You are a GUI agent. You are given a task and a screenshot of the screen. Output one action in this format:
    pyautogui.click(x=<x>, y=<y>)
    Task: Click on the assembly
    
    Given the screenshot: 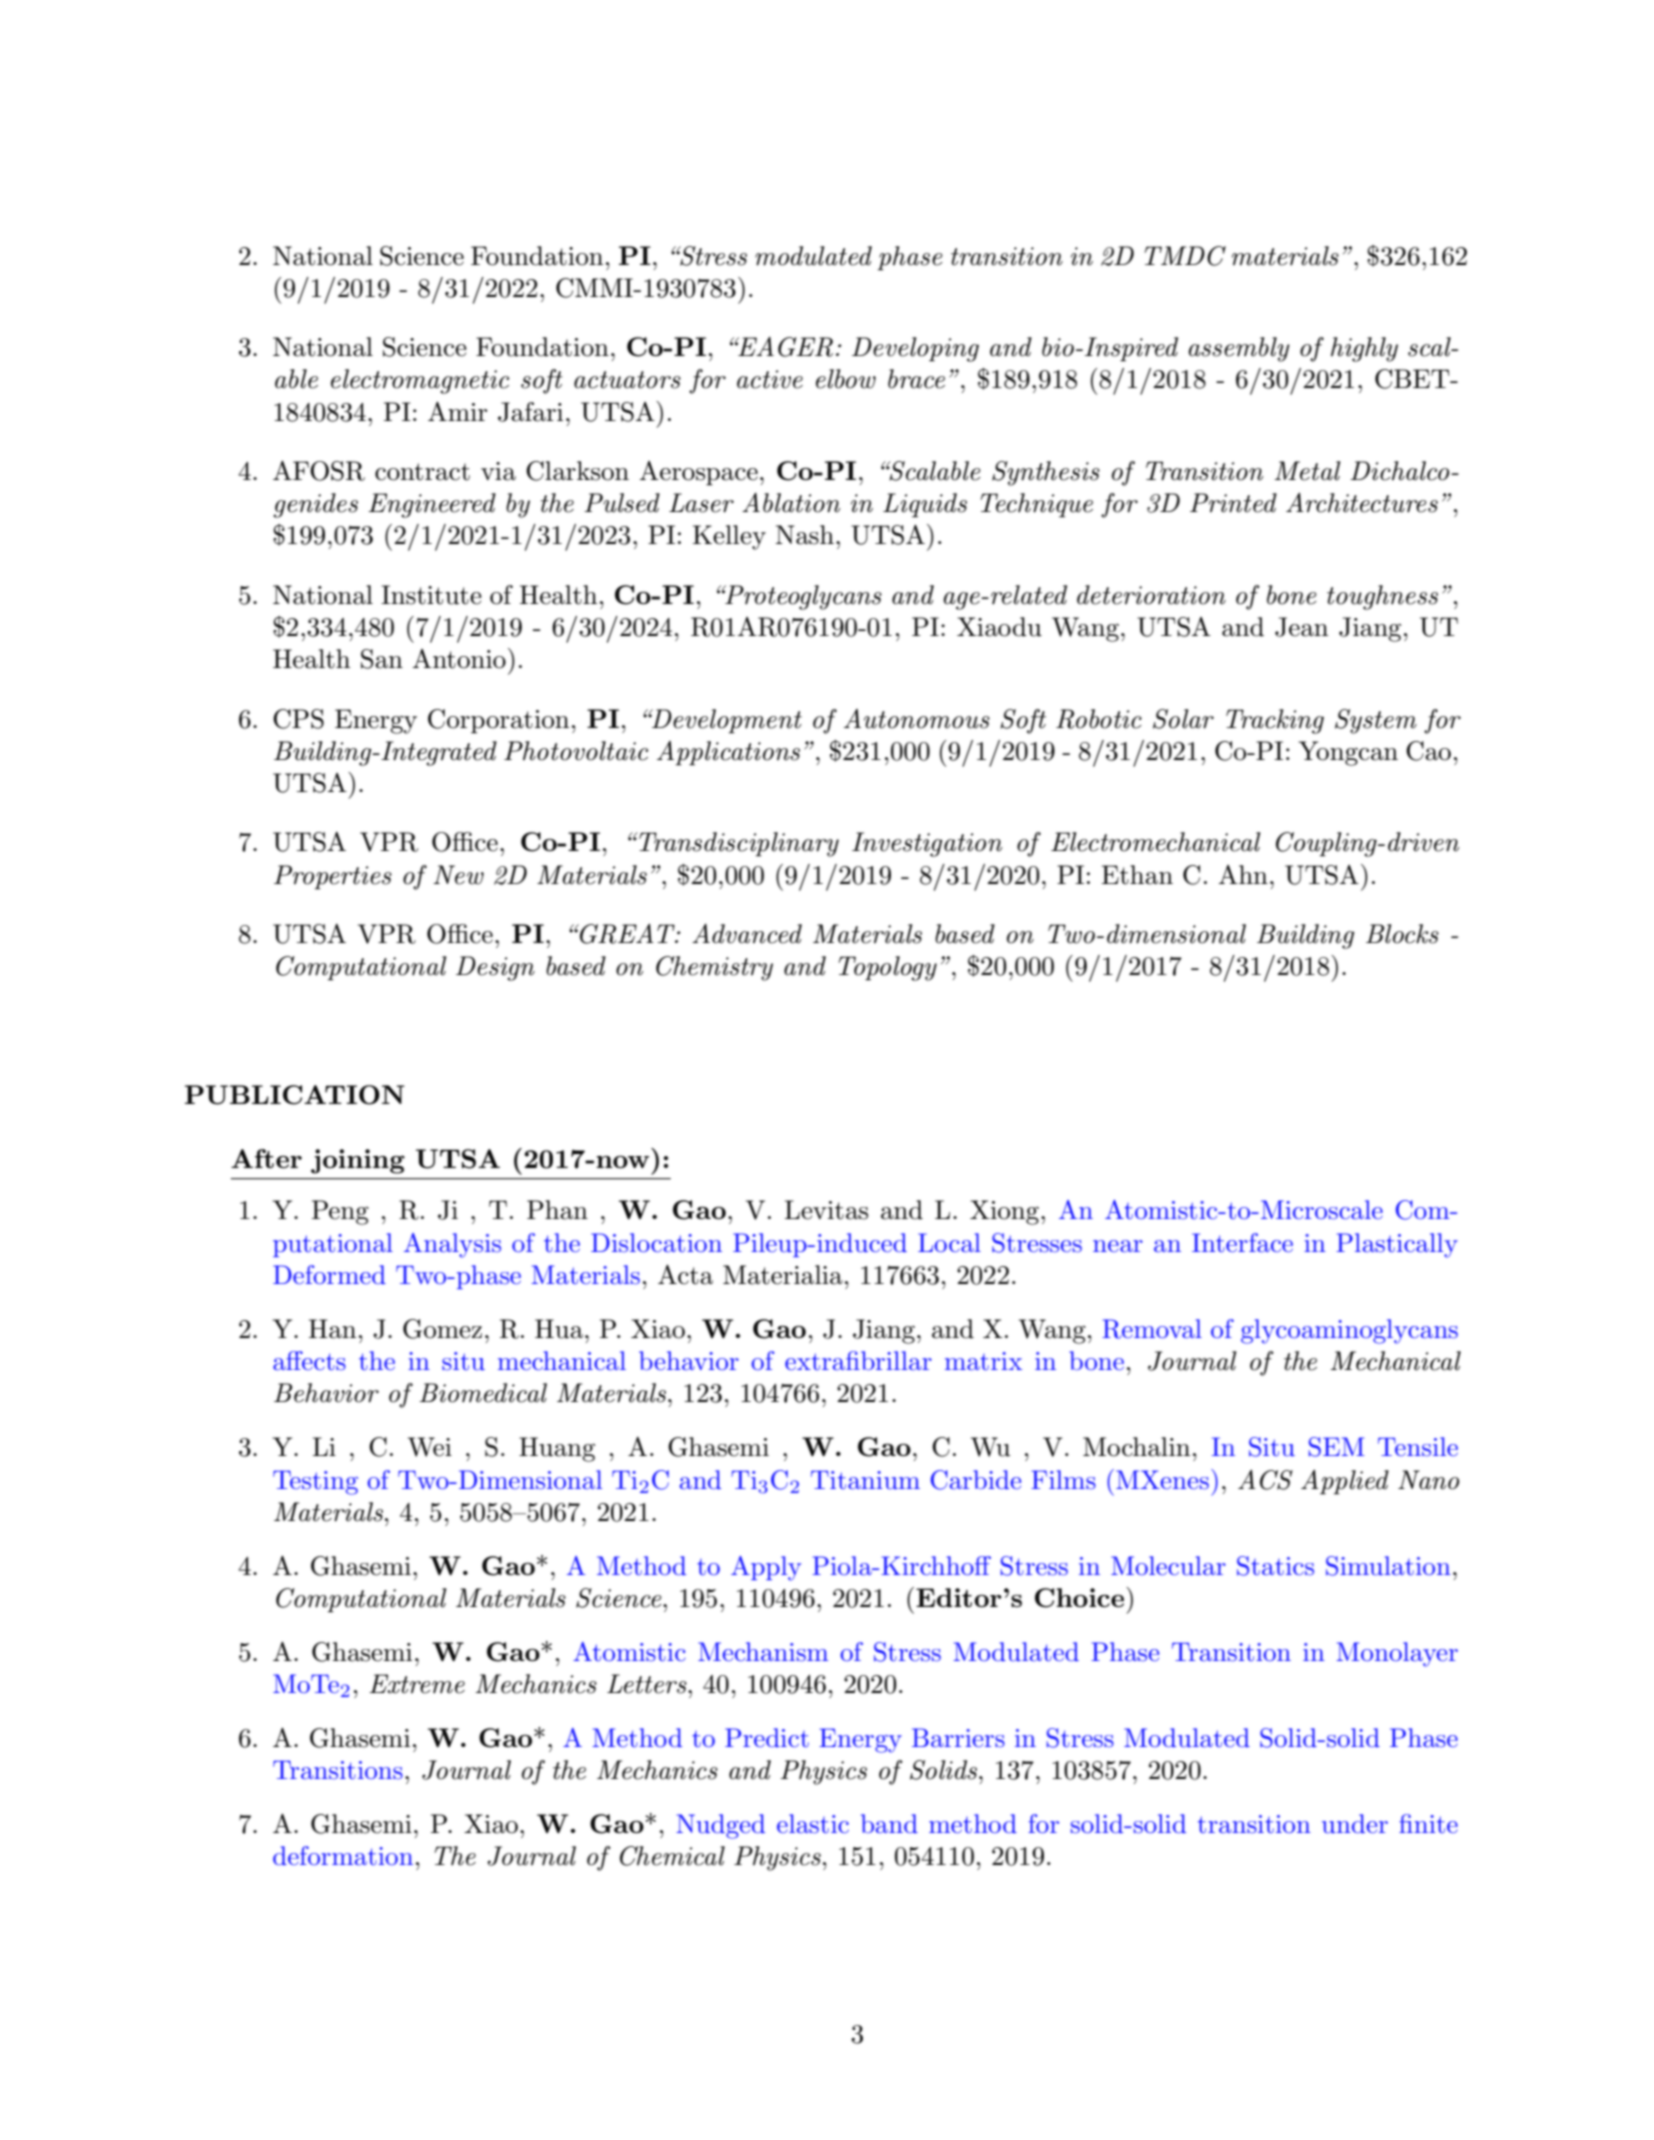 What is the action you would take?
    pyautogui.click(x=1239, y=349)
